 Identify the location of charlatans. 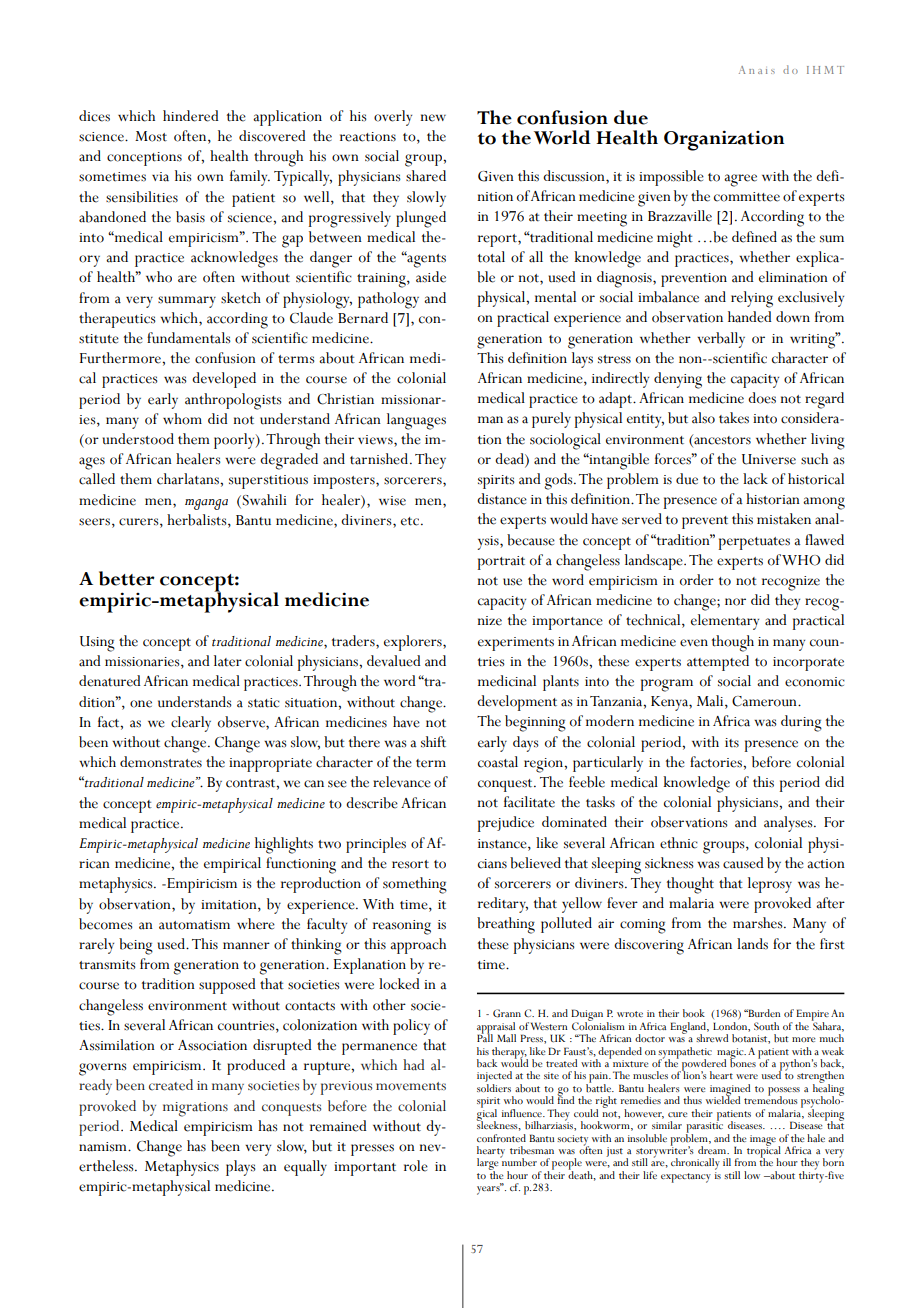
(189, 479).
